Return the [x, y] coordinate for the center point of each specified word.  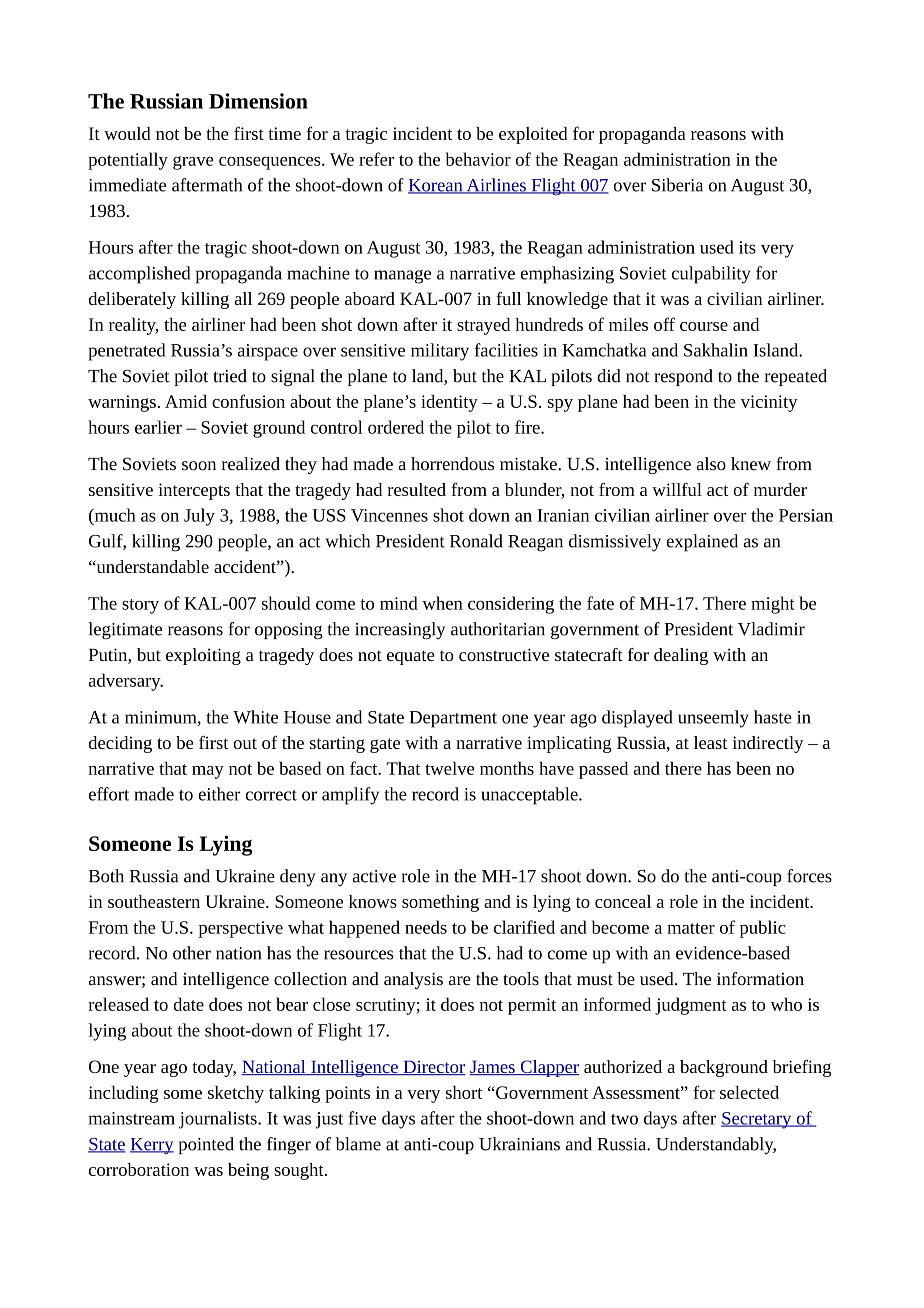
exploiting [203, 656]
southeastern [154, 901]
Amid [186, 401]
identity [449, 403]
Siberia [677, 185]
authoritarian [498, 629]
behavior [478, 159]
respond [683, 377]
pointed [206, 1145]
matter [691, 928]
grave [193, 163]
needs [426, 927]
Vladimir [771, 629]
